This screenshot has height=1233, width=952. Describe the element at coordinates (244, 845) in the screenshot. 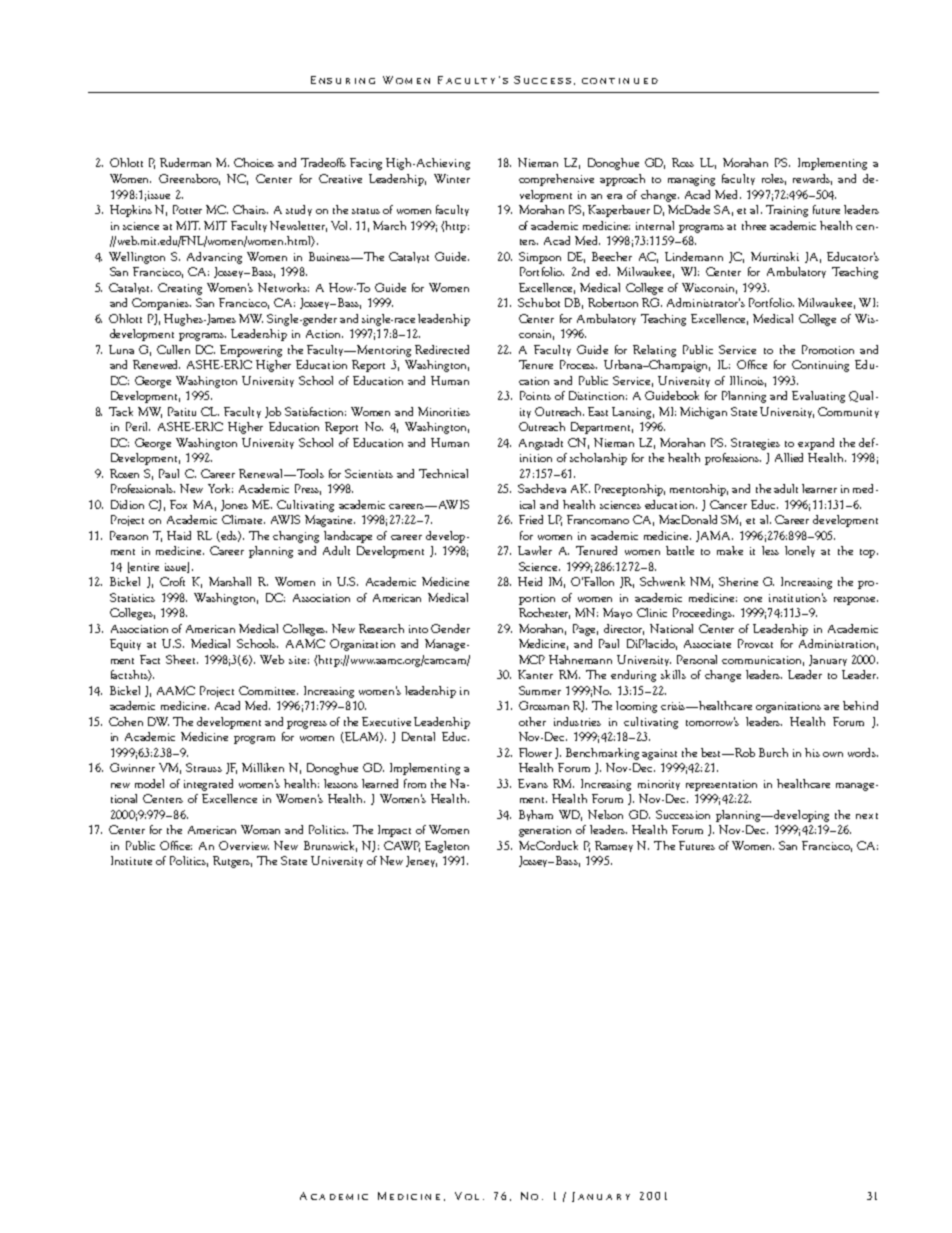

I see `Overview` at that location.
